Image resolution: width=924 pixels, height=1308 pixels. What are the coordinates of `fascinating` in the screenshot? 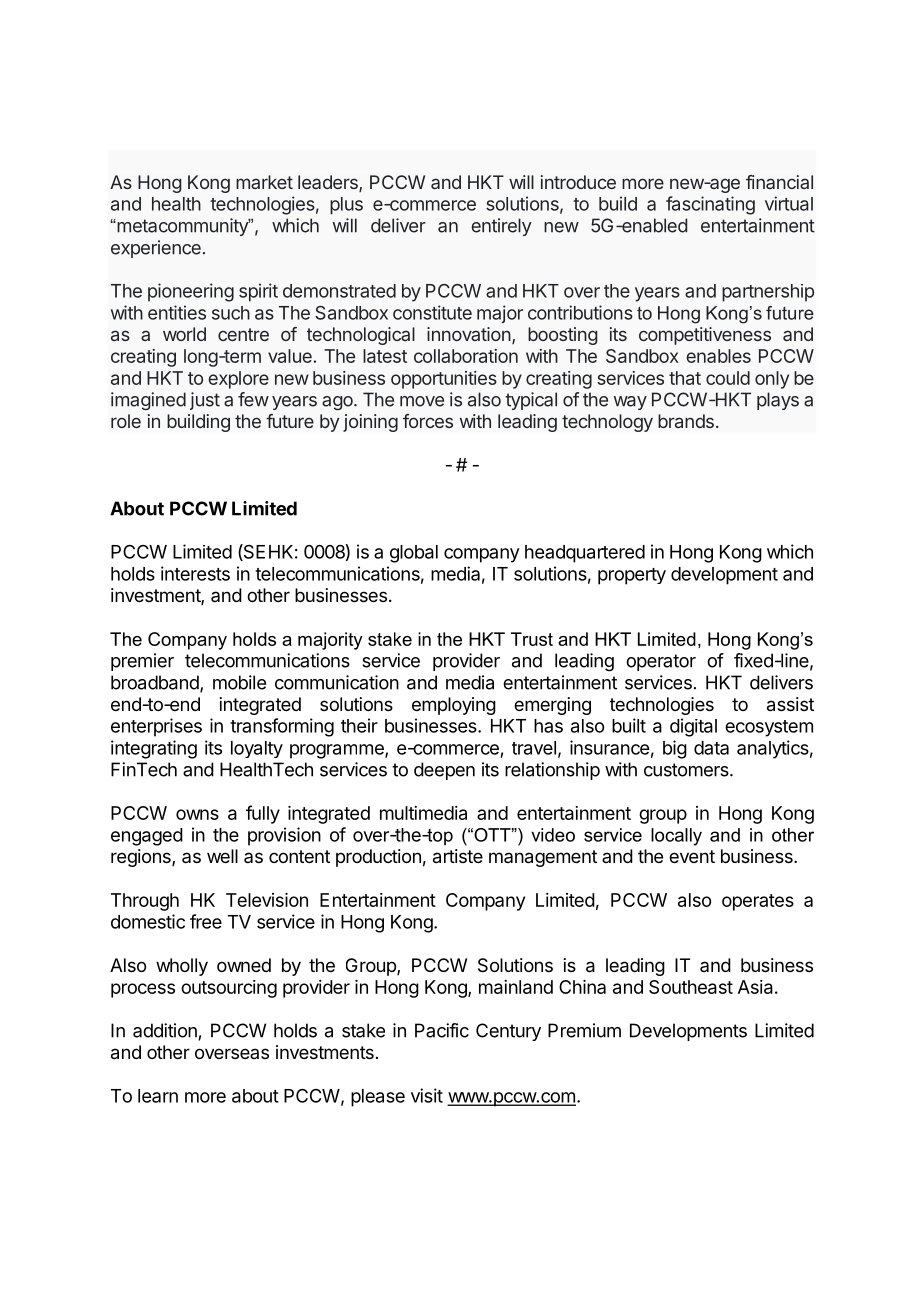 It's located at (710, 205).
